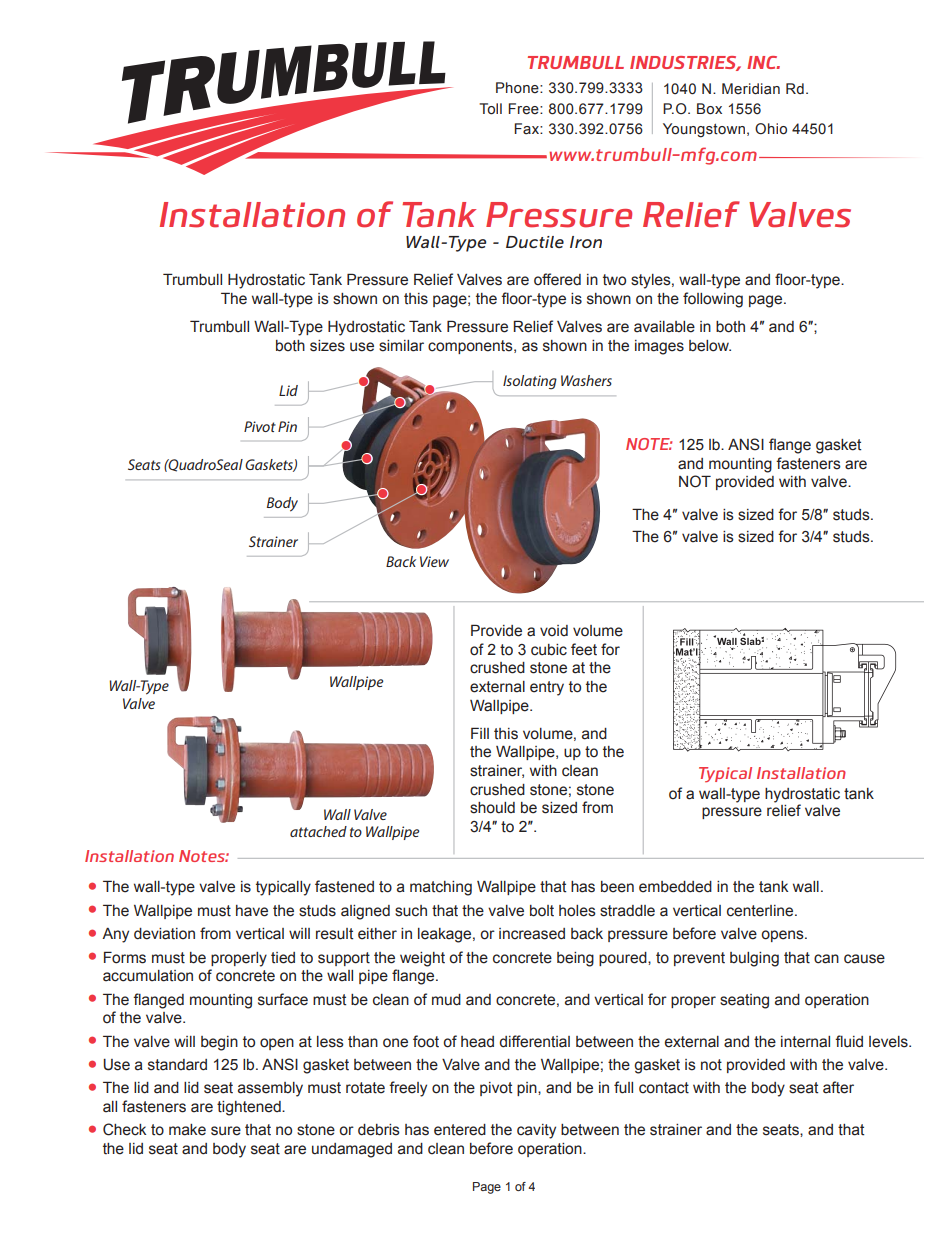 This page has width=952, height=1233. I want to click on make, so click(187, 1130).
